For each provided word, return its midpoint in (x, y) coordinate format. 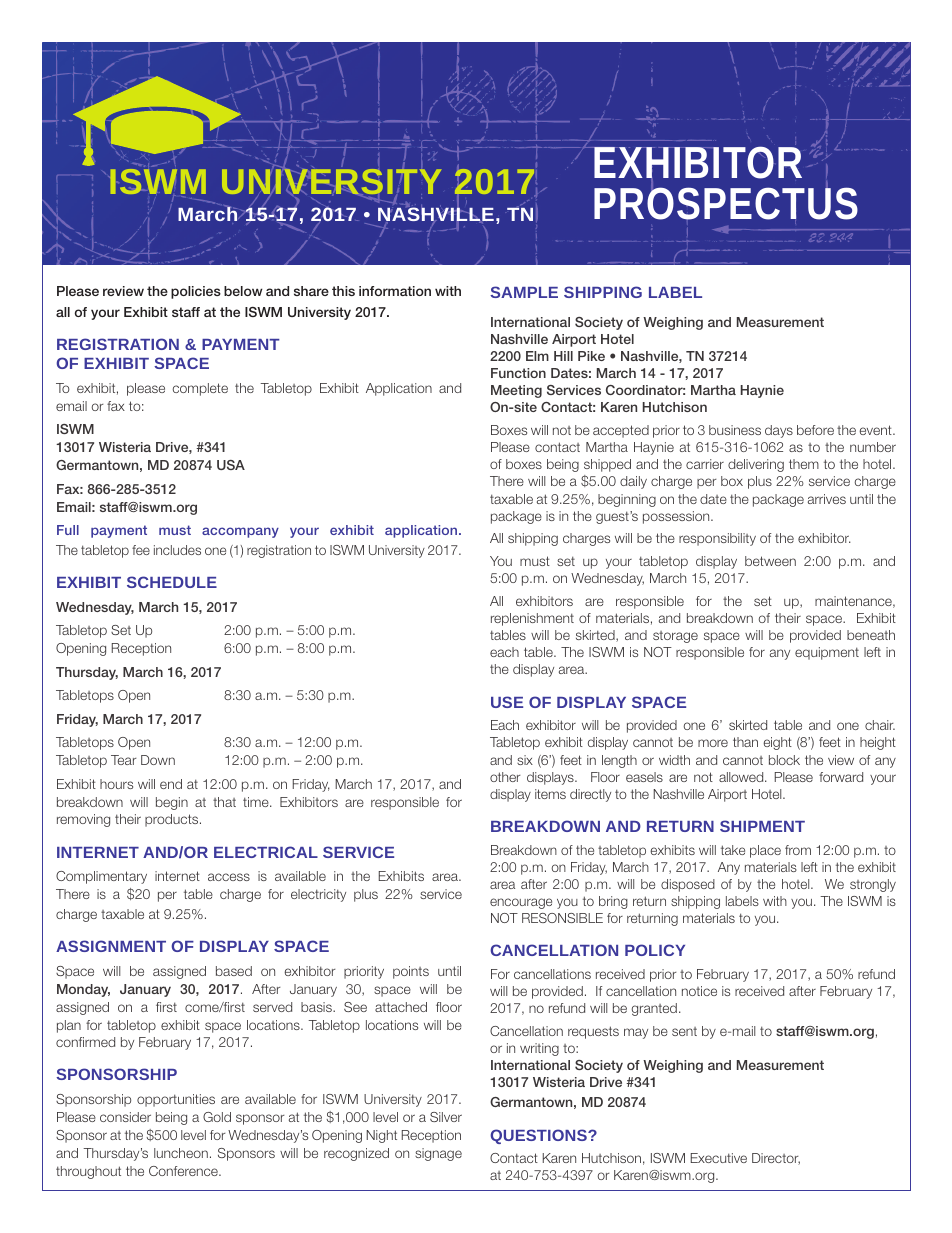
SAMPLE (524, 292)
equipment (827, 653)
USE (507, 702)
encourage (521, 903)
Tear (123, 760)
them (804, 464)
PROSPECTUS (726, 203)
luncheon (181, 1153)
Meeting (516, 391)
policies (196, 292)
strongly (873, 885)
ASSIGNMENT (111, 946)
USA (231, 465)
